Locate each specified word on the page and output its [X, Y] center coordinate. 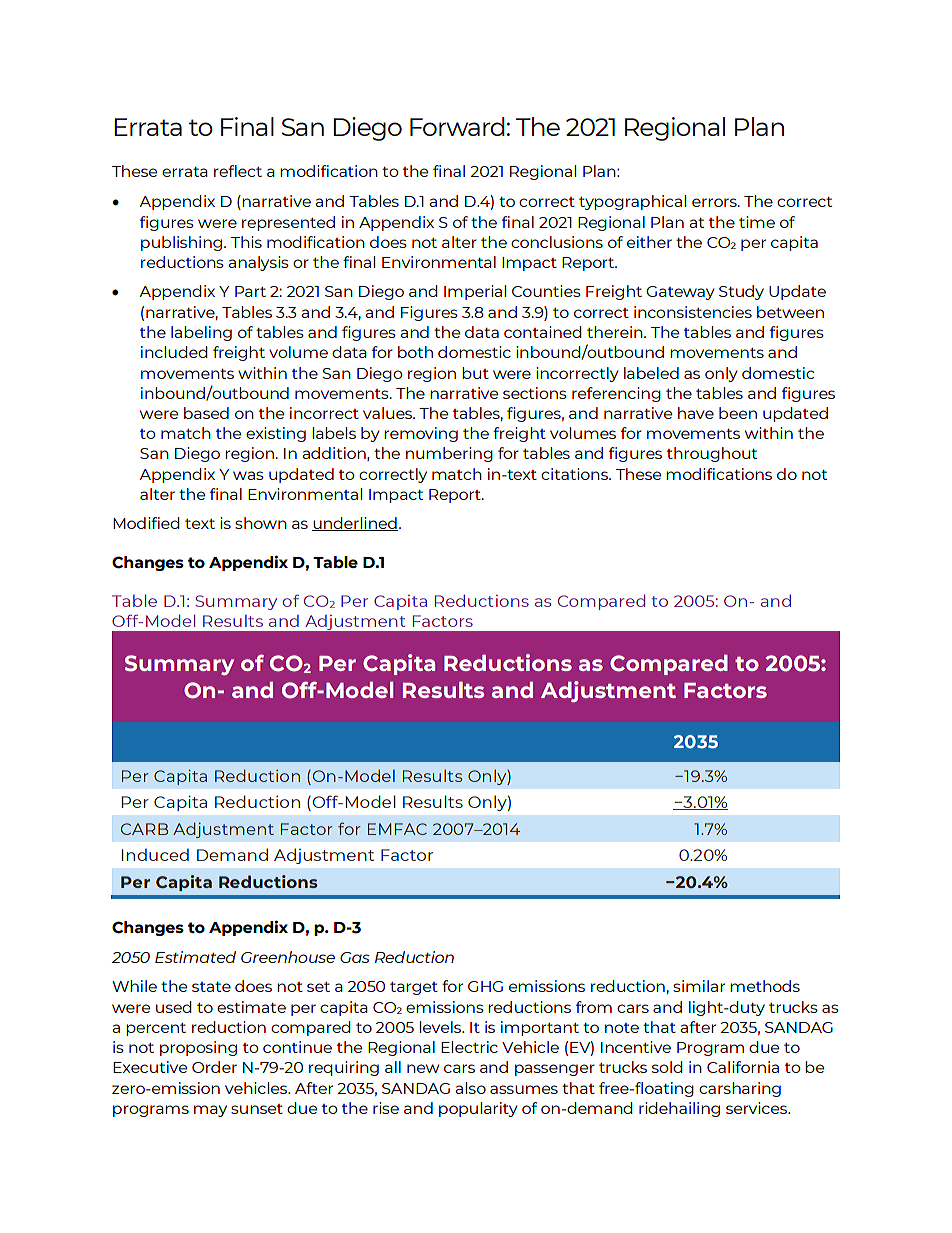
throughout [712, 454]
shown [261, 523]
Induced [155, 854]
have [696, 413]
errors [715, 202]
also [470, 1088]
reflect [238, 171]
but [475, 373]
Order [214, 1067]
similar [699, 986]
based [206, 413]
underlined [355, 524]
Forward [457, 126]
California [743, 1067]
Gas [355, 957]
